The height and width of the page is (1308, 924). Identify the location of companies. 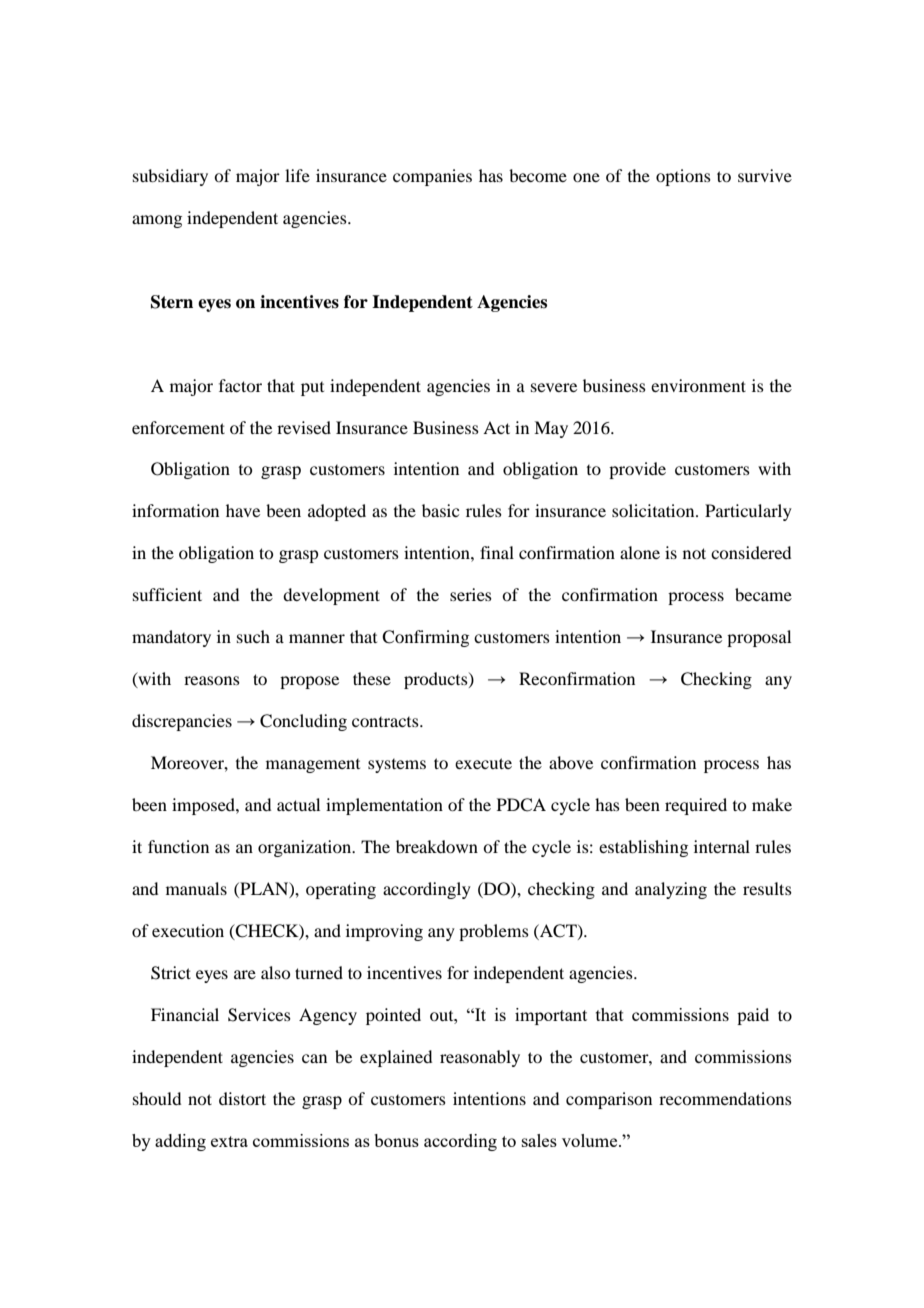
(432, 177).
